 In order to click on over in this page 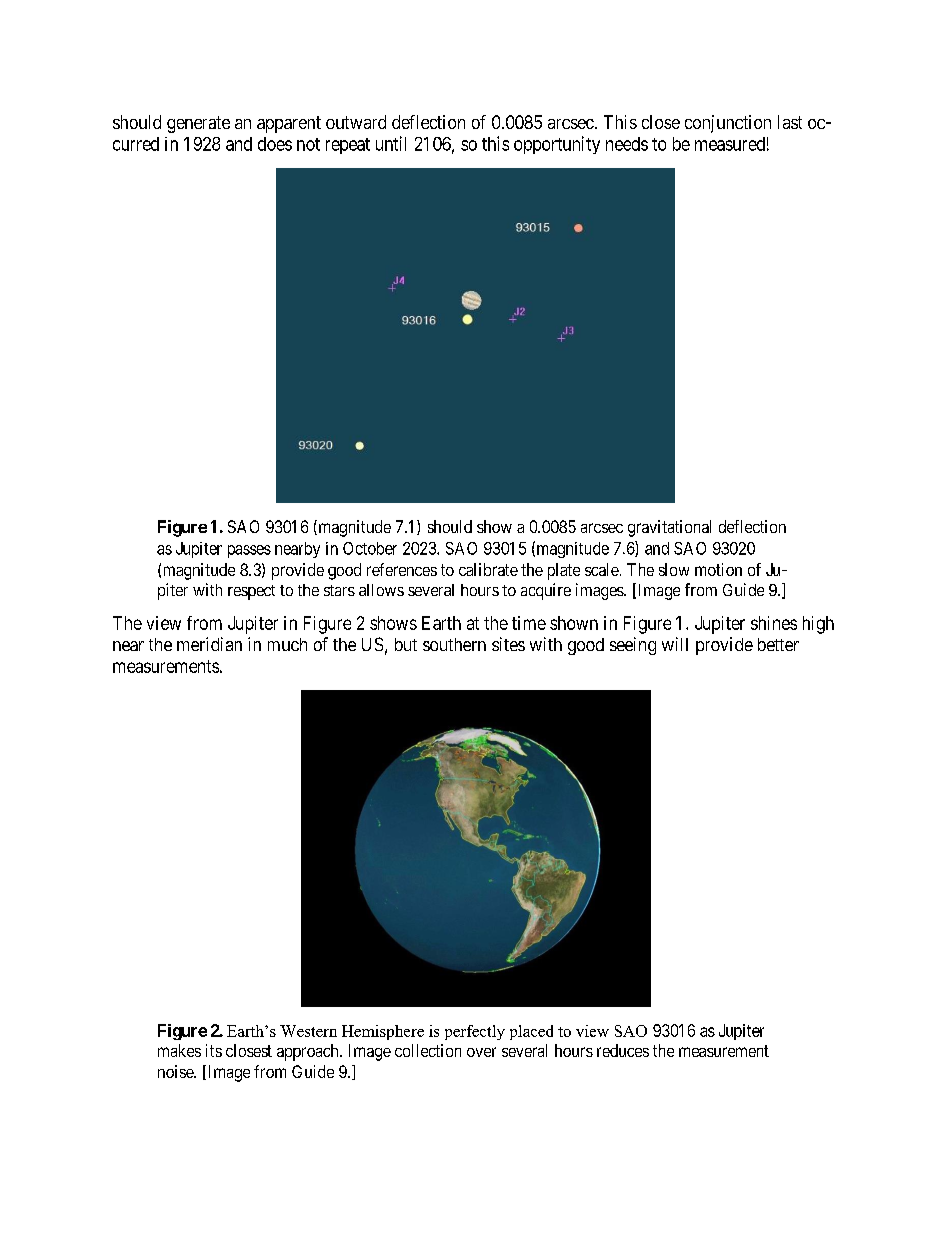, I will do `click(481, 1052)`.
